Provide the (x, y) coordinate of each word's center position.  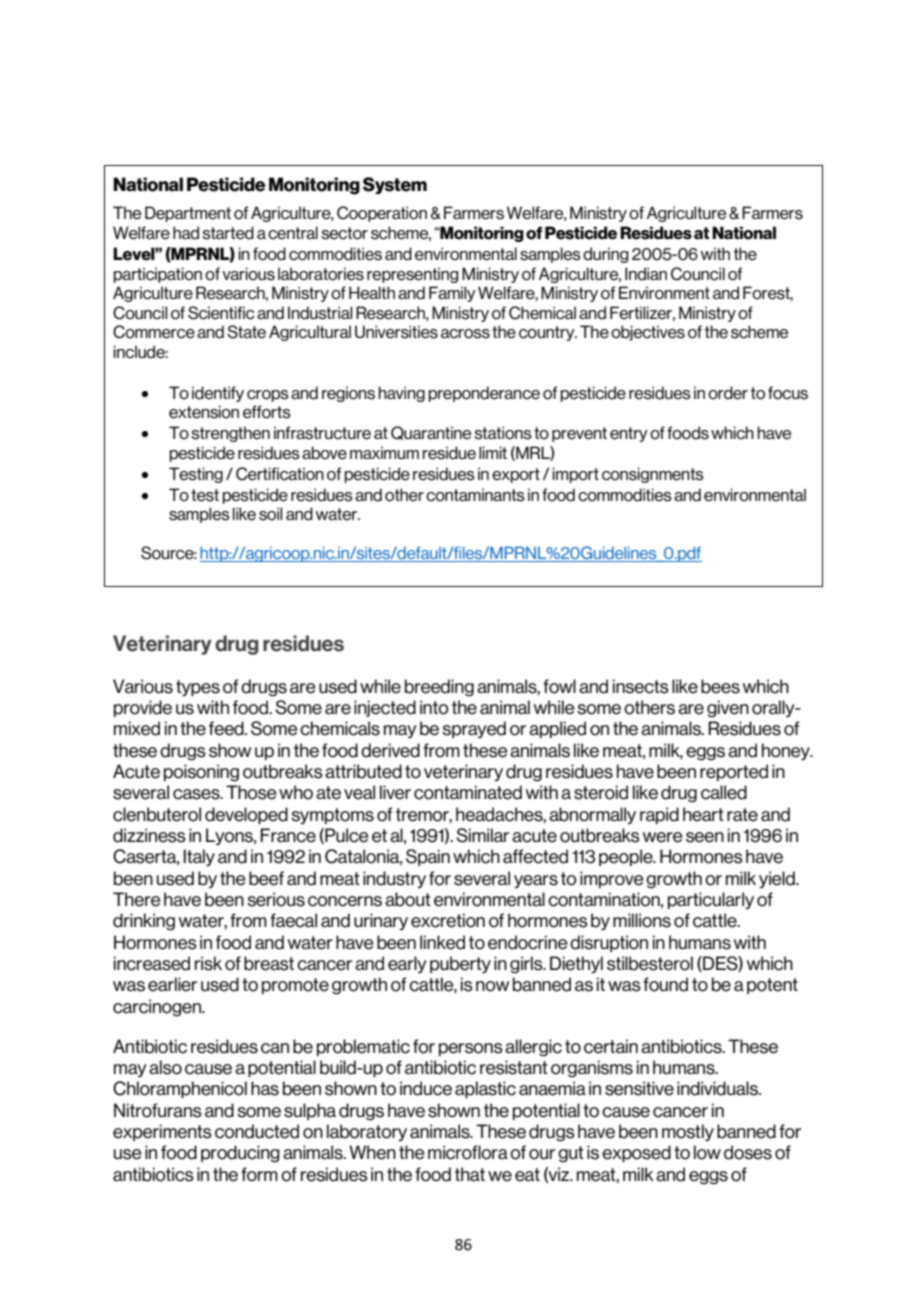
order (728, 393)
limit (493, 452)
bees (720, 686)
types (198, 688)
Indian (646, 274)
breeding (439, 688)
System (395, 185)
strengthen (230, 434)
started (228, 233)
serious (276, 899)
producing (240, 1154)
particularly (711, 900)
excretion (448, 920)
